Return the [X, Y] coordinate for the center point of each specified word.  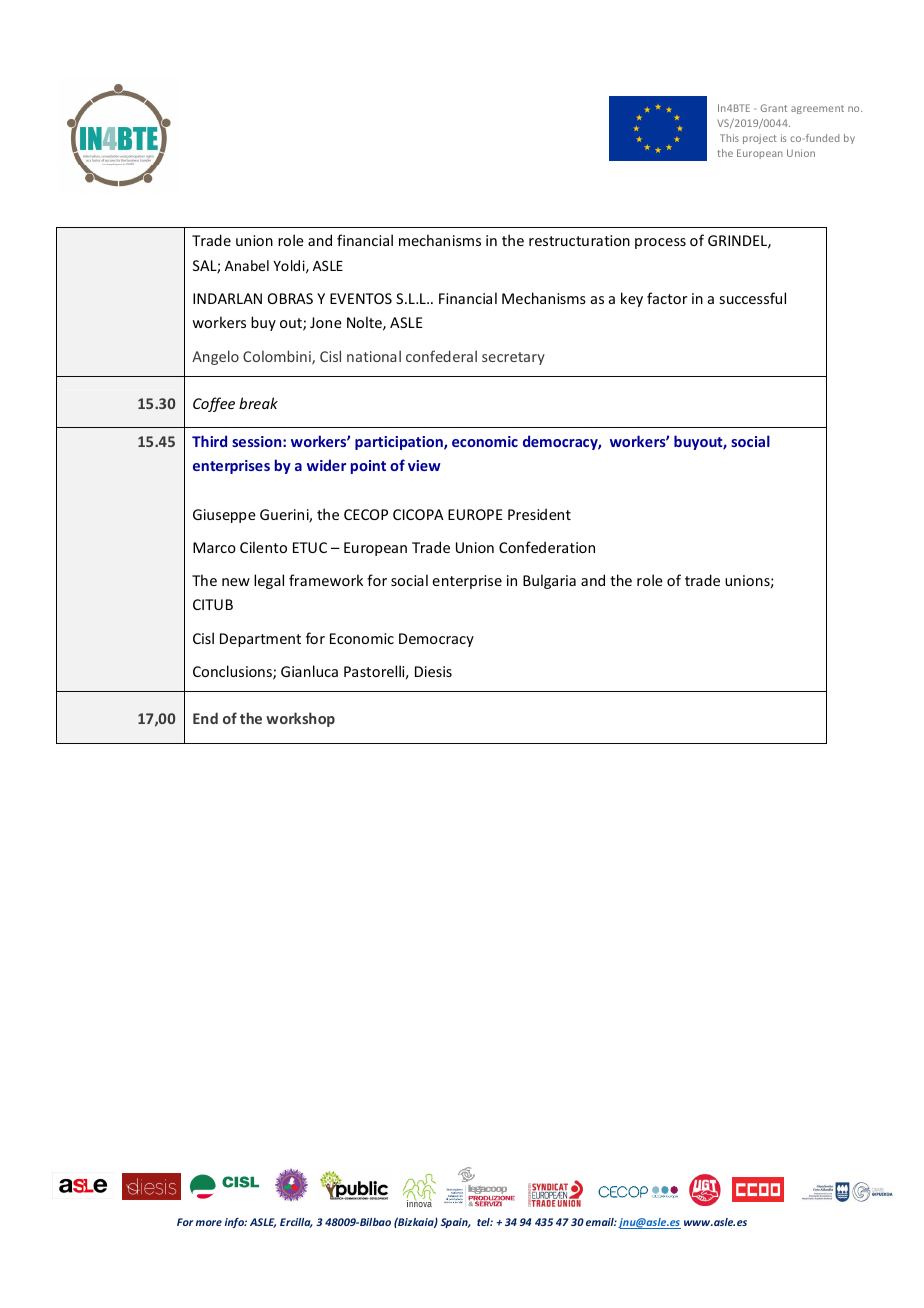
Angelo [215, 357]
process [660, 243]
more [209, 1223]
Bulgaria [549, 581]
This [729, 138]
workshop [300, 719]
